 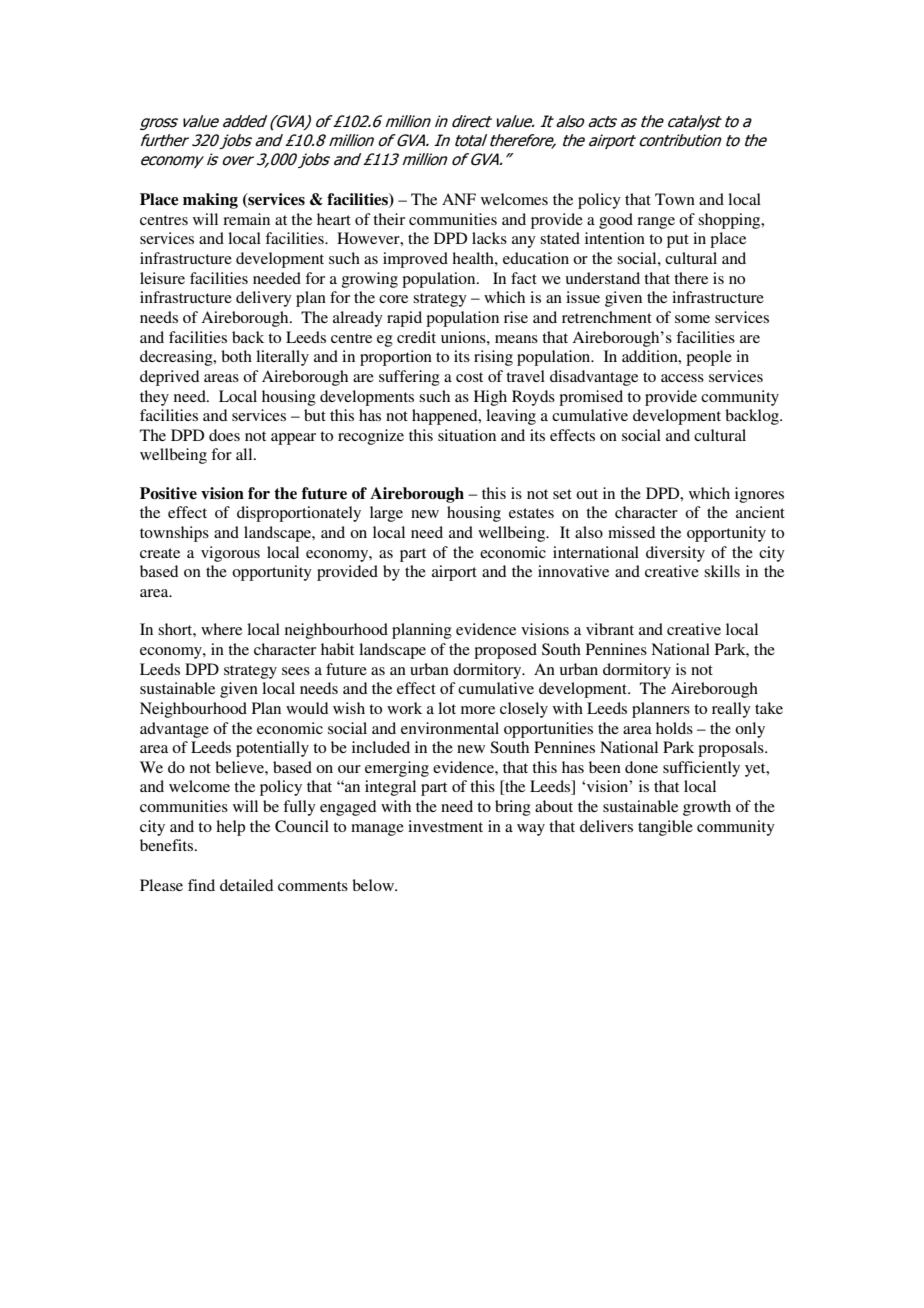 What do you see at coordinates (445, 826) in the document?
I see `investment` at bounding box center [445, 826].
